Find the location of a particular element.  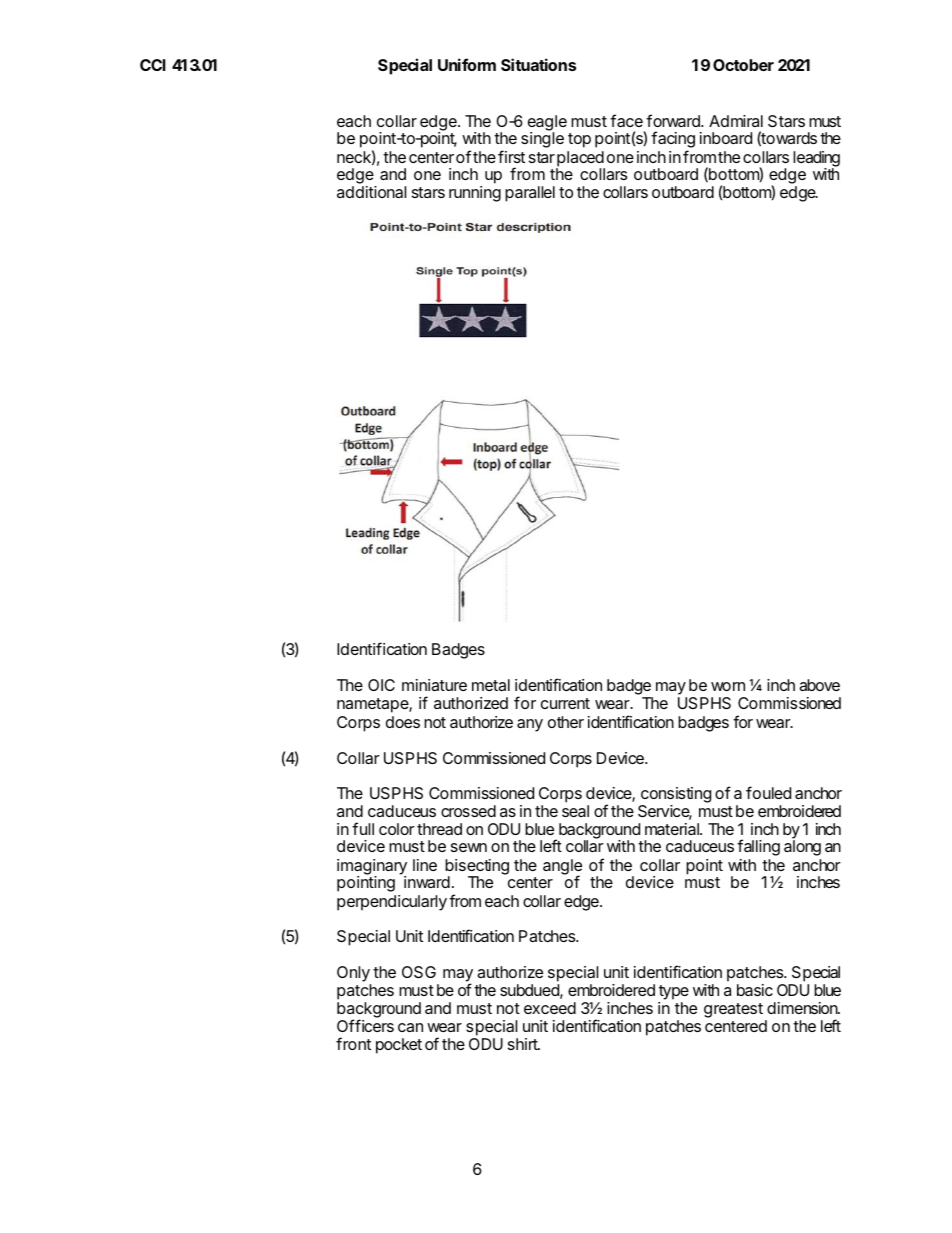

leading is located at coordinates (816, 160).
